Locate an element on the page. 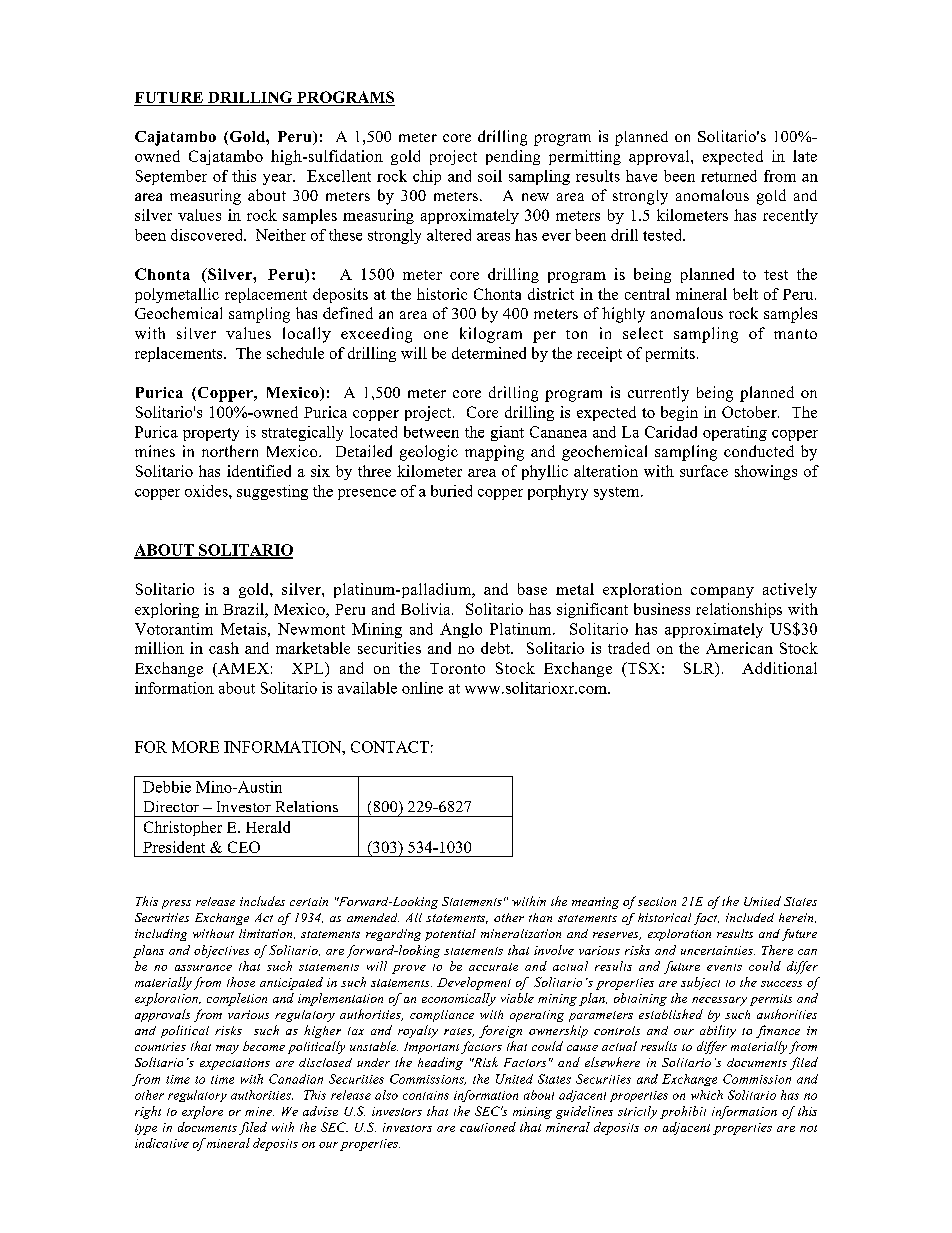 Image resolution: width=952 pixels, height=1233 pixels. cash is located at coordinates (224, 648).
